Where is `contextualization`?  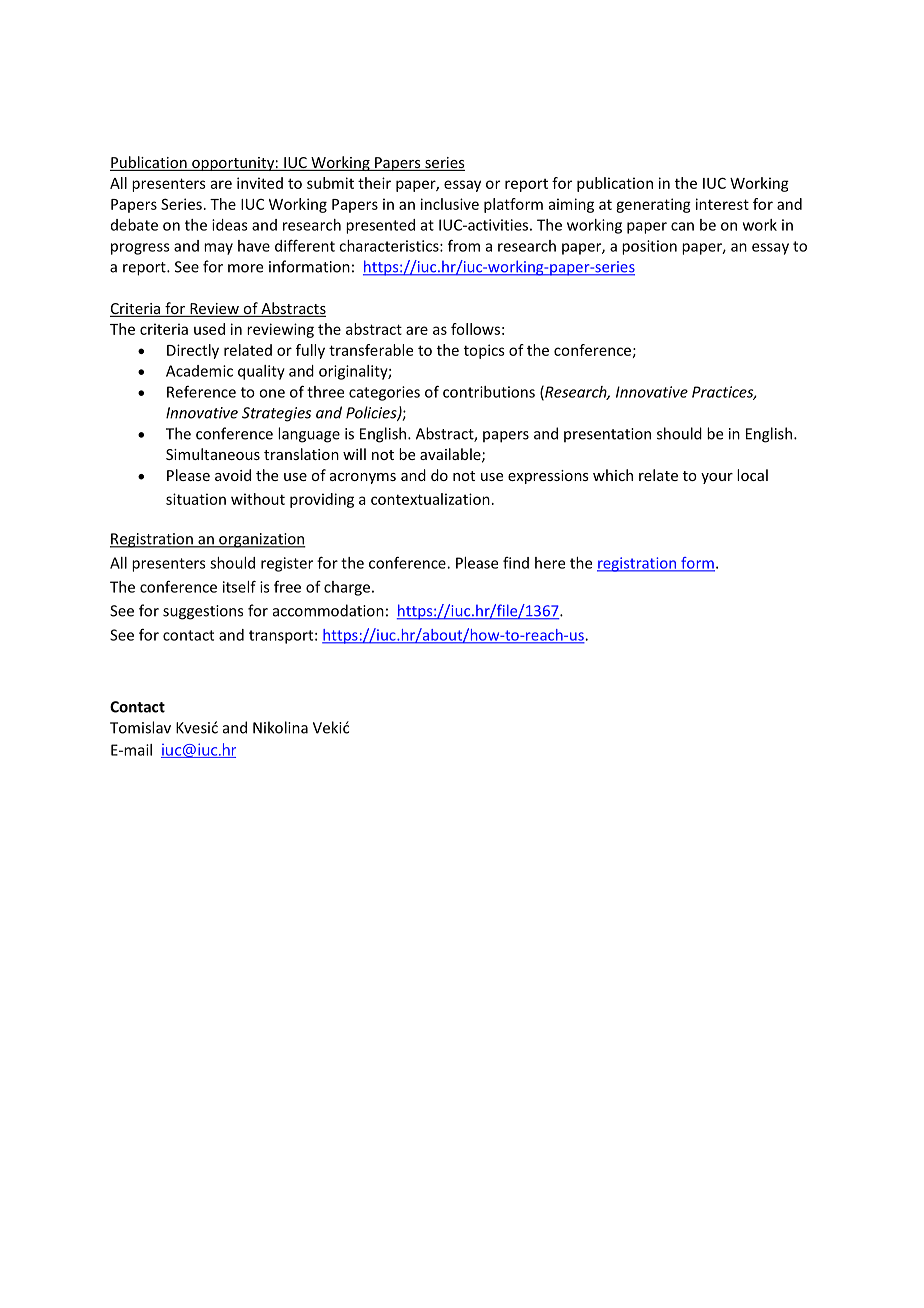 contextualization is located at coordinates (430, 499).
